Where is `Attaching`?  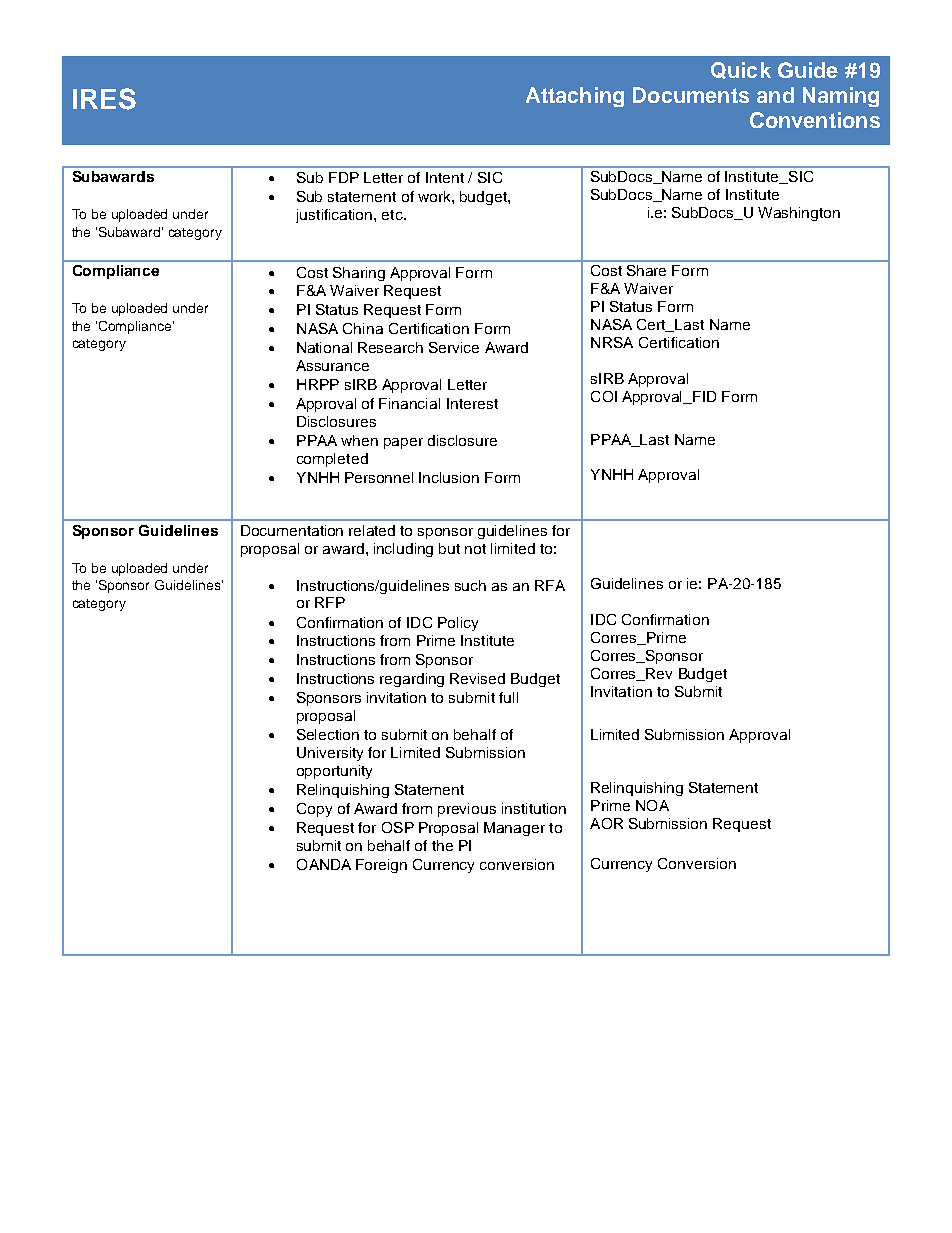 Attaching is located at coordinates (575, 97).
